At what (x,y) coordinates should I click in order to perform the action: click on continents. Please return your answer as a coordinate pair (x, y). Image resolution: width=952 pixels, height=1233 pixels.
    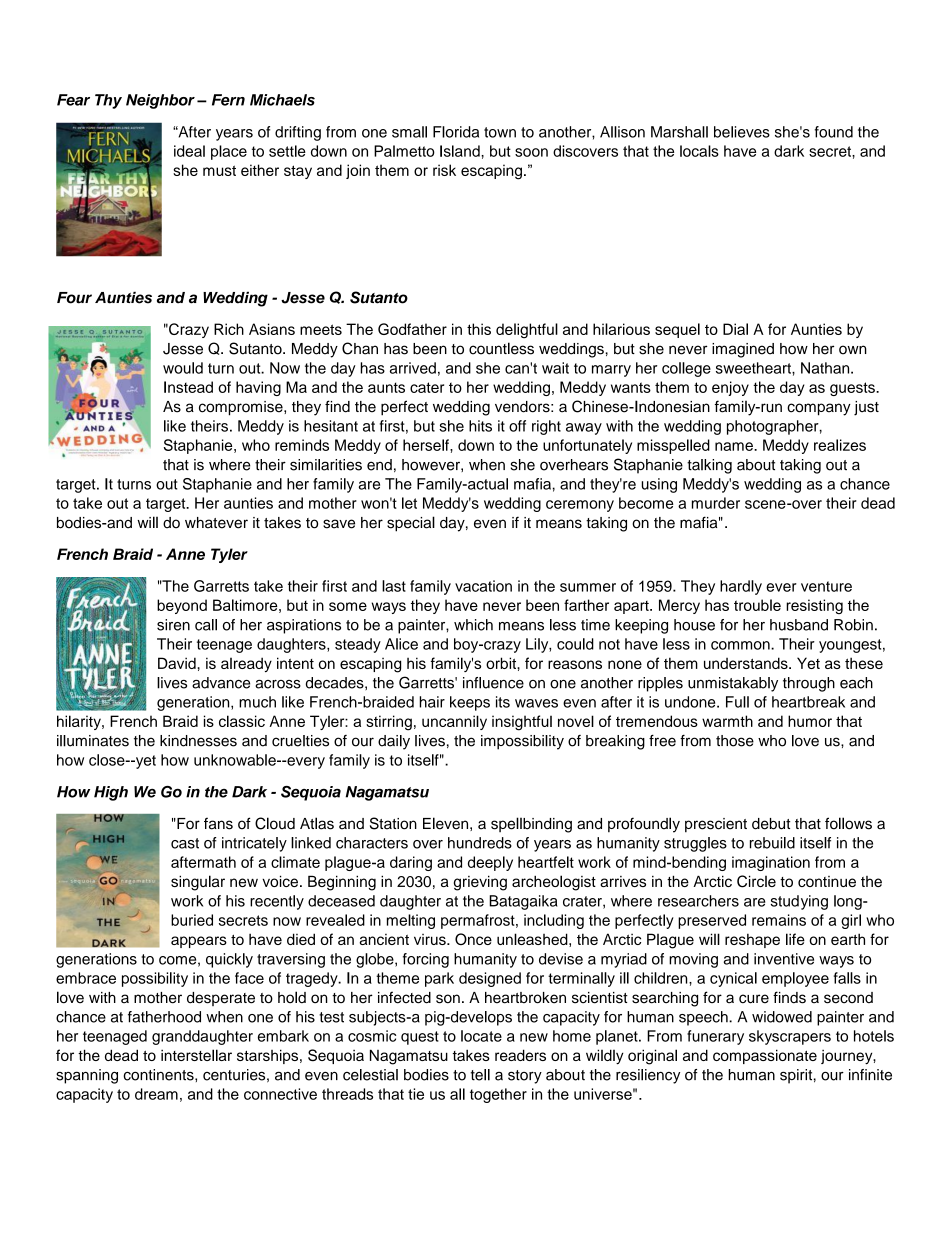
    Looking at the image, I should click on (159, 1075).
